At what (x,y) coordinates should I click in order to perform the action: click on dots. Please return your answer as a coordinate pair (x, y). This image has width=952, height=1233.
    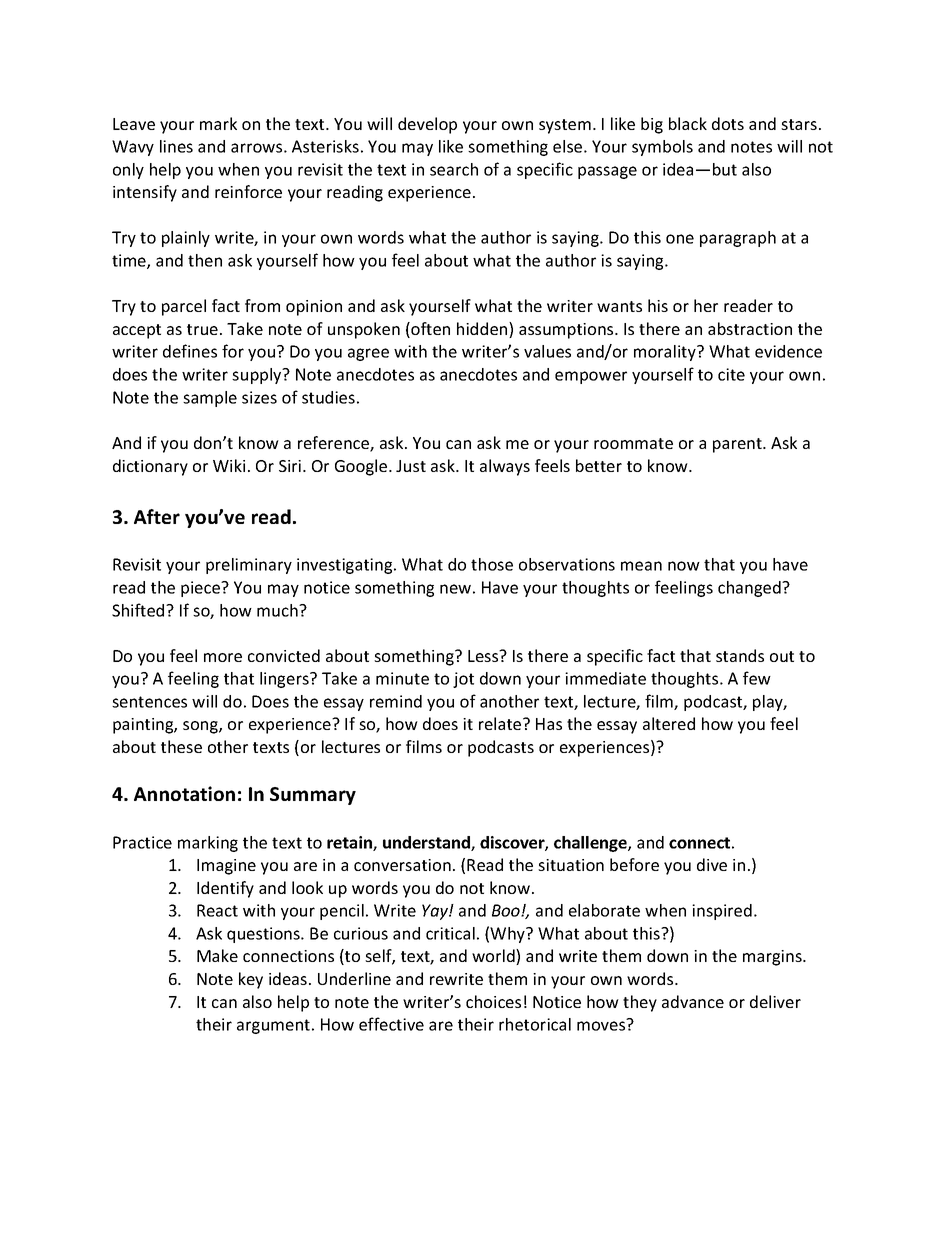
    Looking at the image, I should click on (728, 123).
